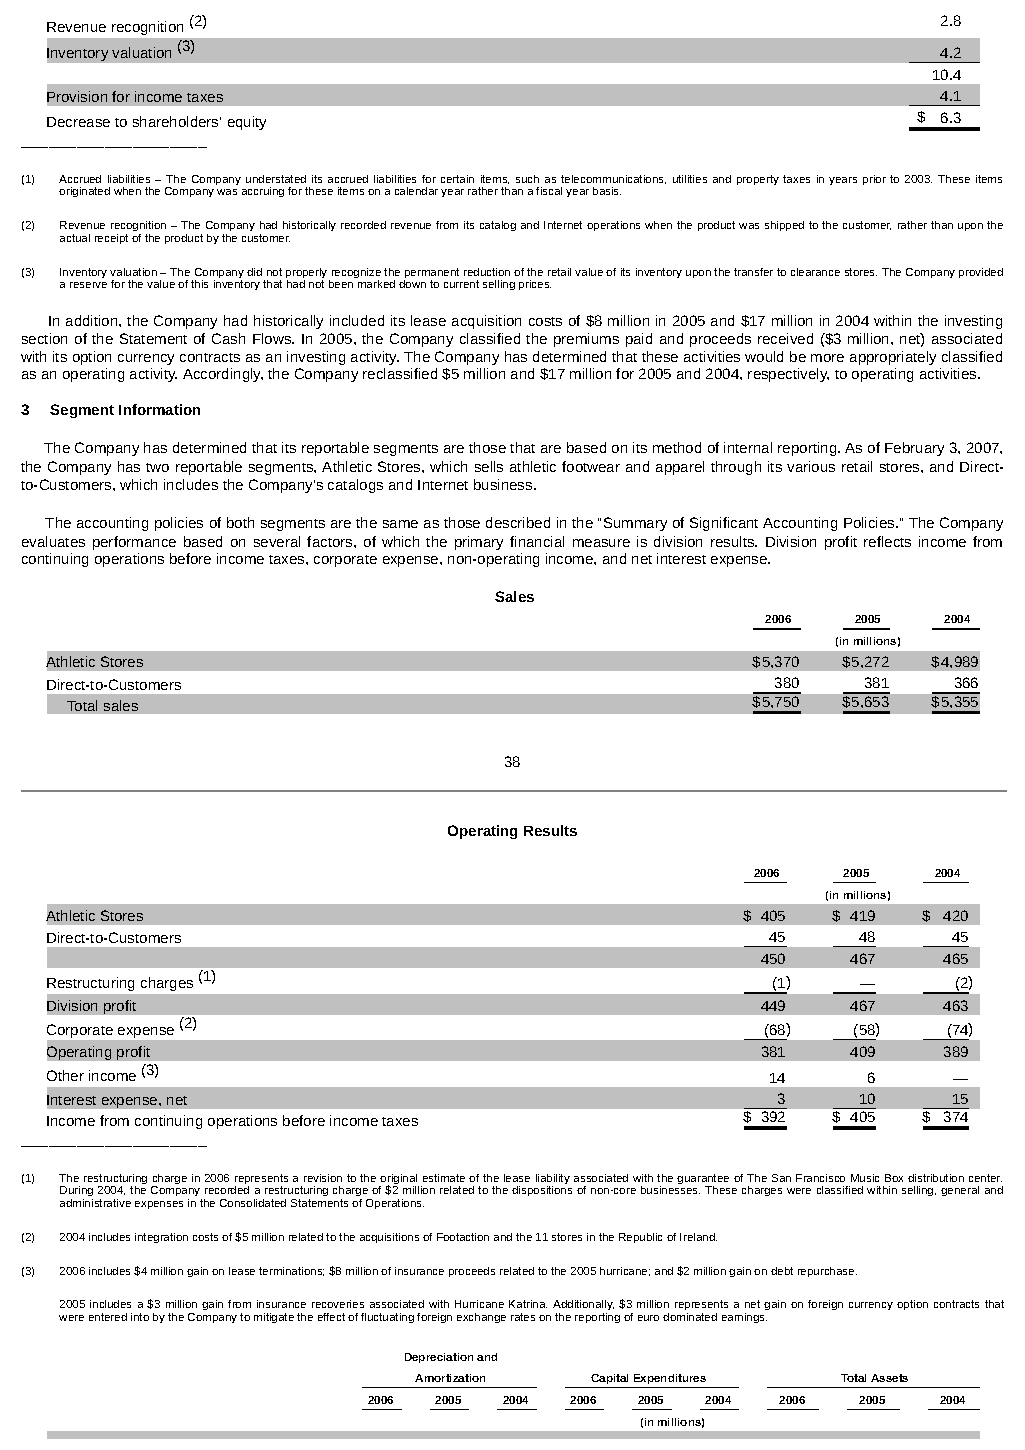 This page has height=1450, width=1025. I want to click on prior, so click(874, 180).
